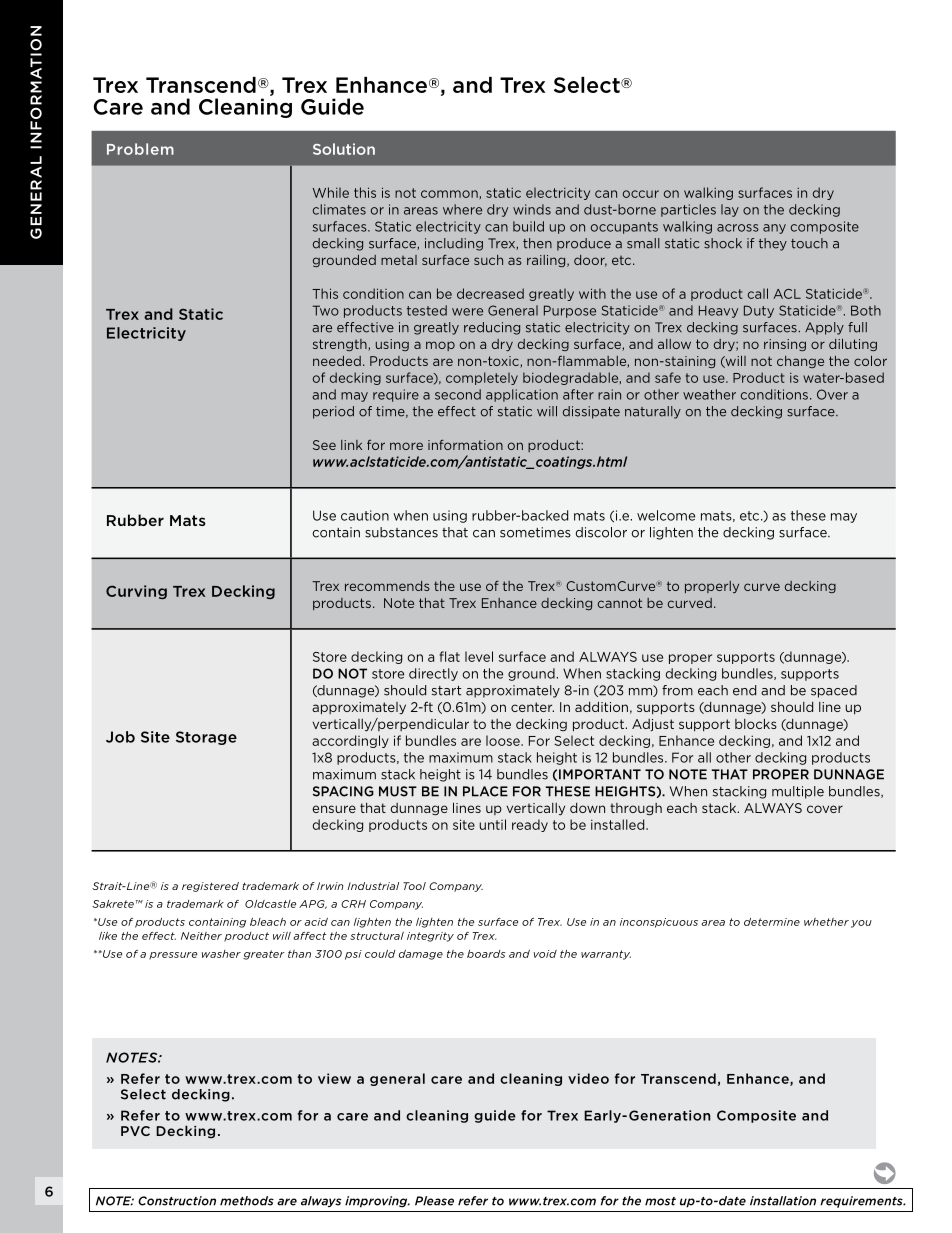  Describe the element at coordinates (136, 592) in the document. I see `Curving` at that location.
